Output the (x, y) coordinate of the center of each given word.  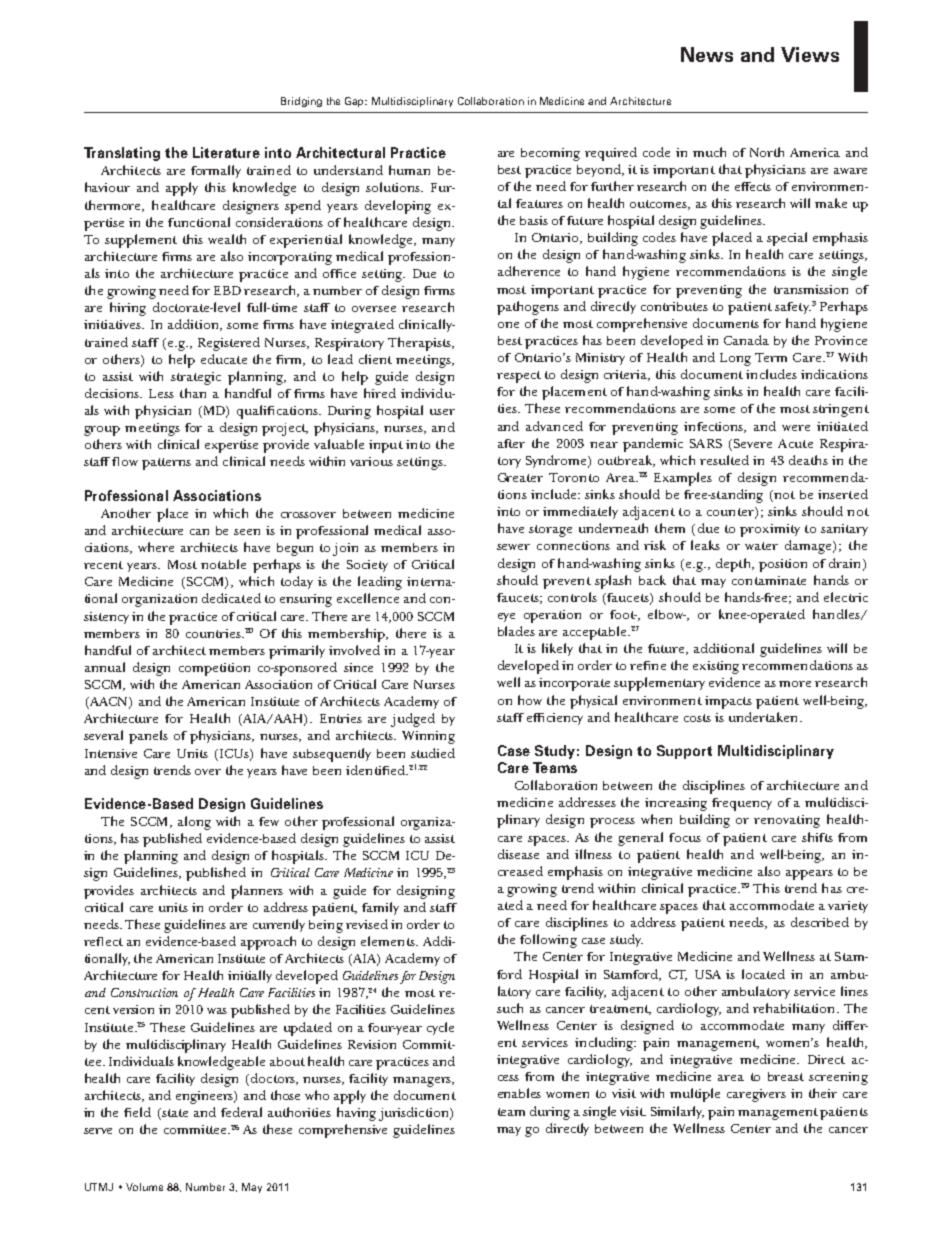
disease (518, 854)
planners (257, 892)
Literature (226, 152)
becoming (550, 154)
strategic (196, 378)
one (508, 325)
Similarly (677, 1112)
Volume (144, 1187)
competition (214, 669)
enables (519, 1093)
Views (810, 54)
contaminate (769, 580)
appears (809, 875)
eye (506, 617)
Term (771, 357)
